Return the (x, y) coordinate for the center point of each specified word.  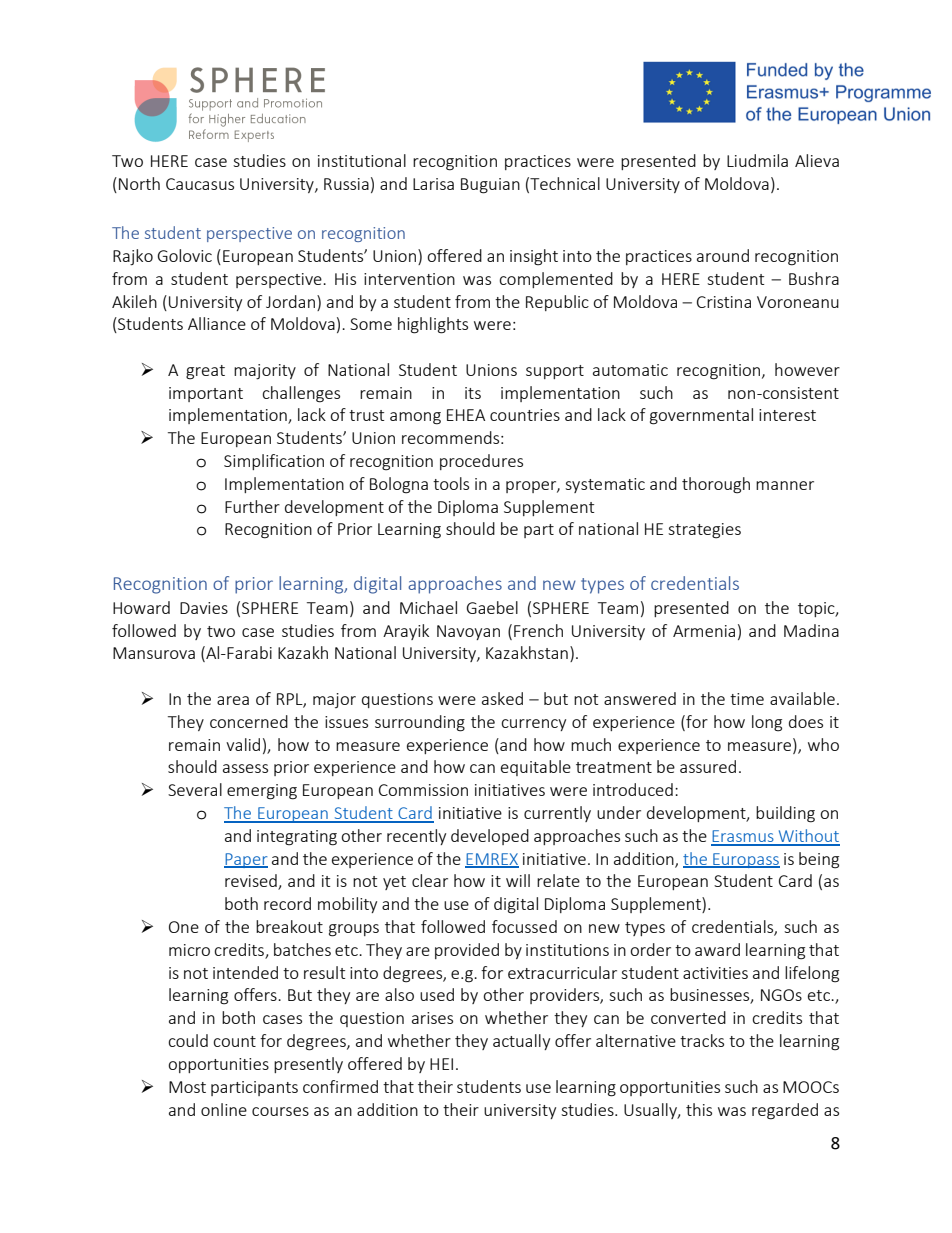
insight (534, 257)
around (723, 255)
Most (187, 1087)
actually (521, 1042)
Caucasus (200, 184)
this (699, 1109)
